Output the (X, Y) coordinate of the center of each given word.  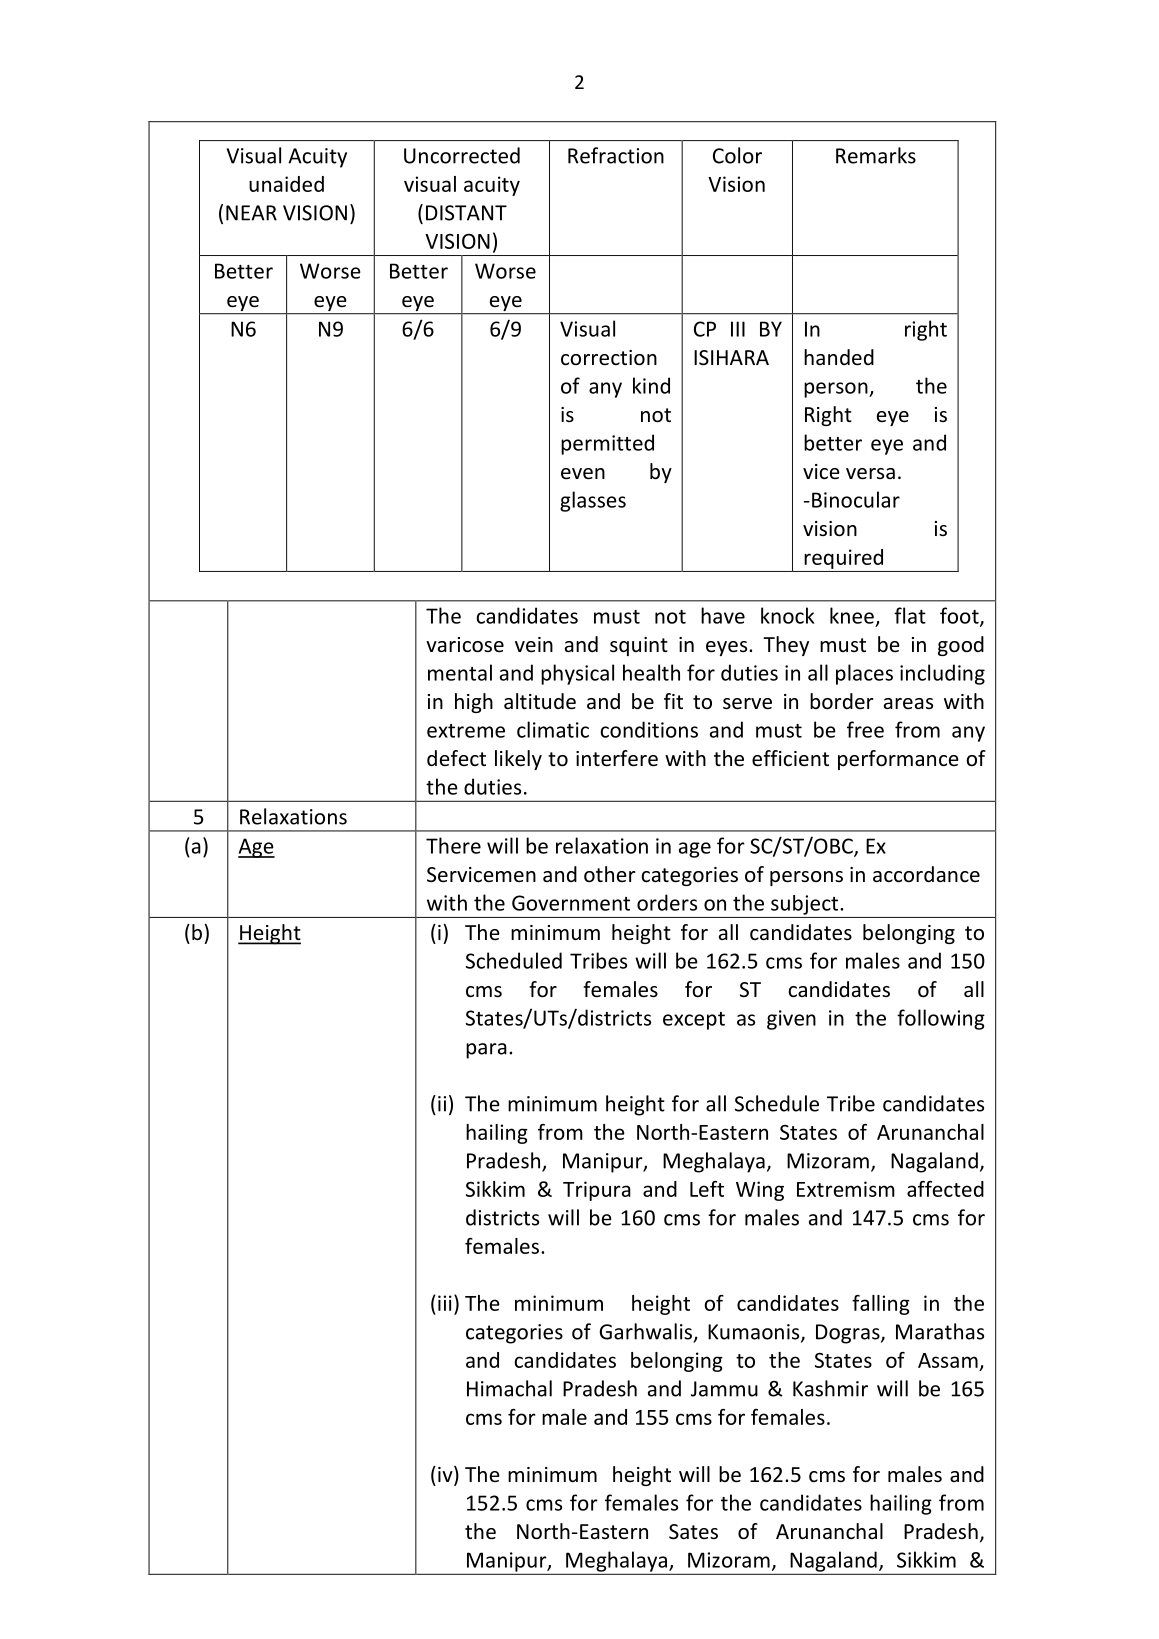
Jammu (724, 1389)
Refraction (616, 155)
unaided (286, 184)
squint (639, 646)
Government (571, 903)
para (486, 1051)
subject (806, 905)
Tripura (597, 1191)
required (843, 559)
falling (881, 1305)
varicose (465, 645)
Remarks (876, 155)
